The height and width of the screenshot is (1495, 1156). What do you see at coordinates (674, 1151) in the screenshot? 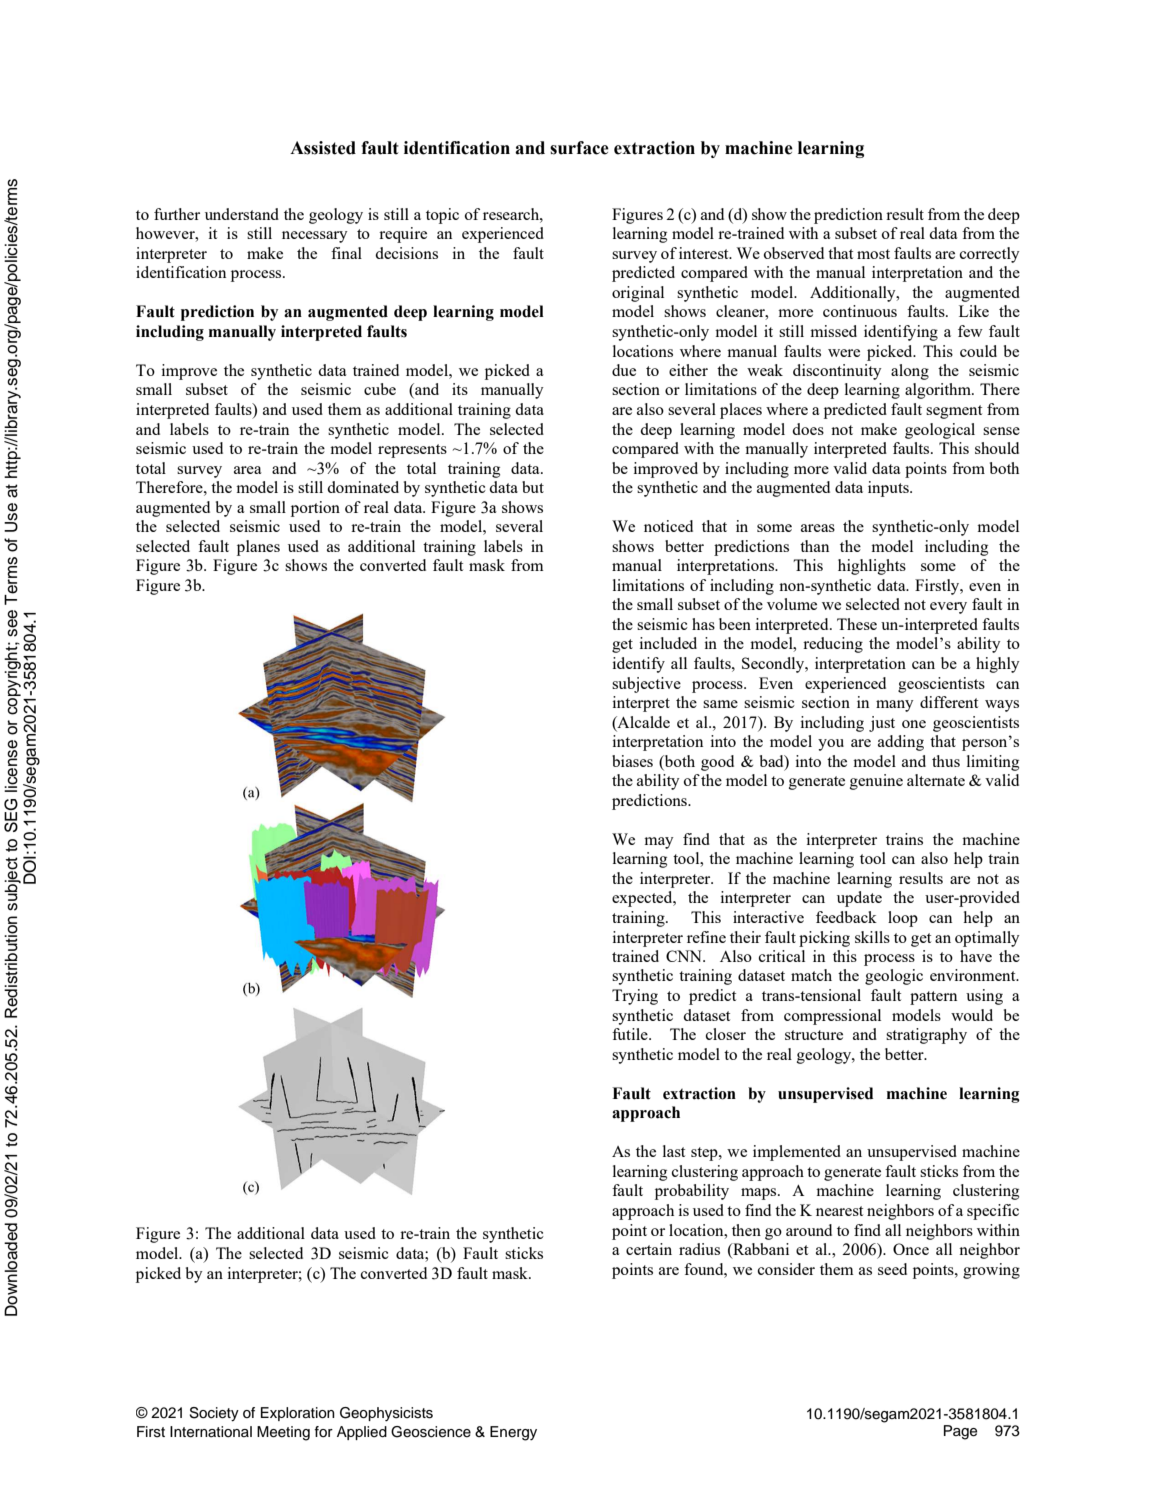
I see `last` at bounding box center [674, 1151].
